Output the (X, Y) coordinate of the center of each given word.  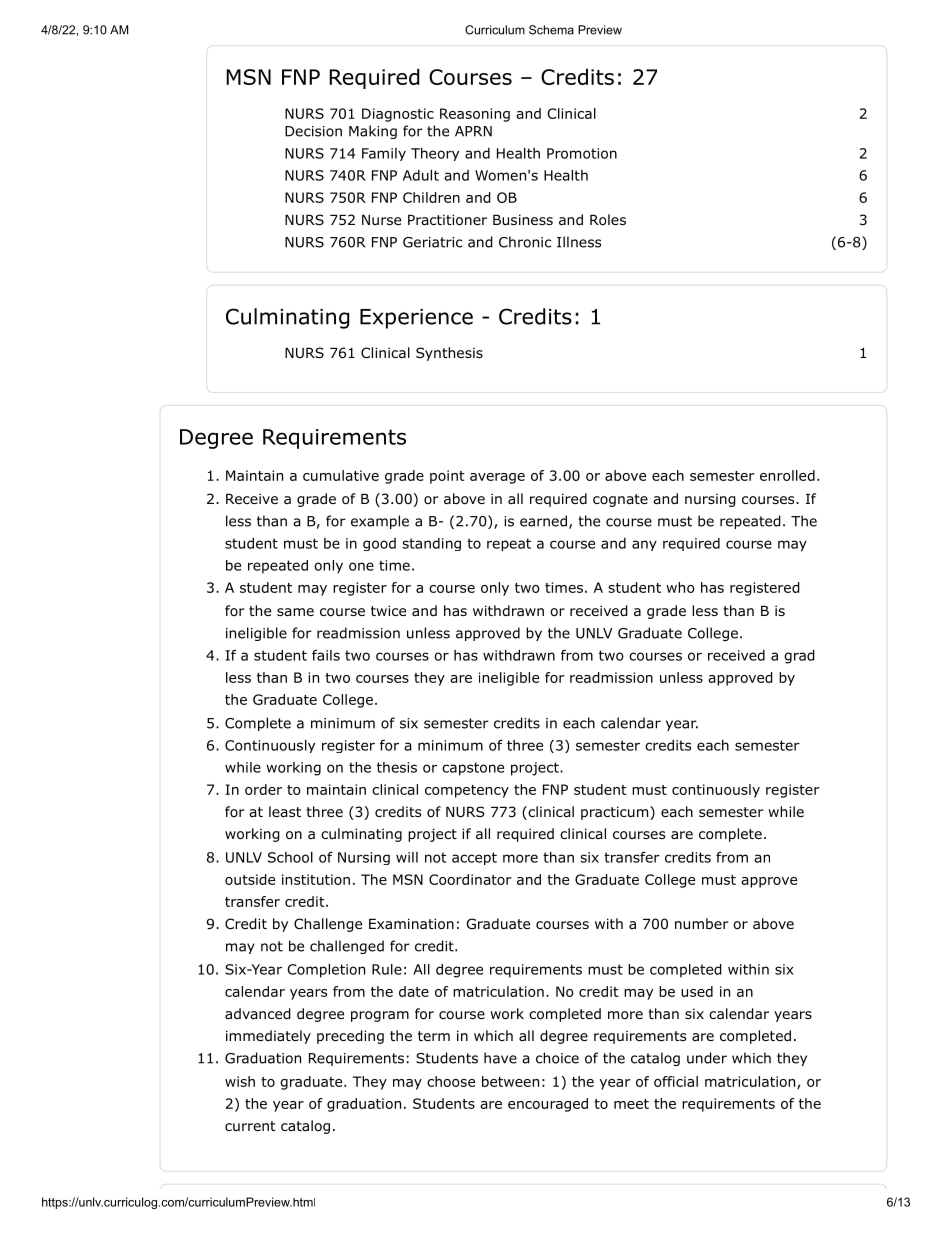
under (707, 1058)
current (250, 1126)
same (295, 612)
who (680, 587)
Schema (551, 30)
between (510, 1081)
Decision (313, 131)
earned (543, 521)
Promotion (582, 153)
